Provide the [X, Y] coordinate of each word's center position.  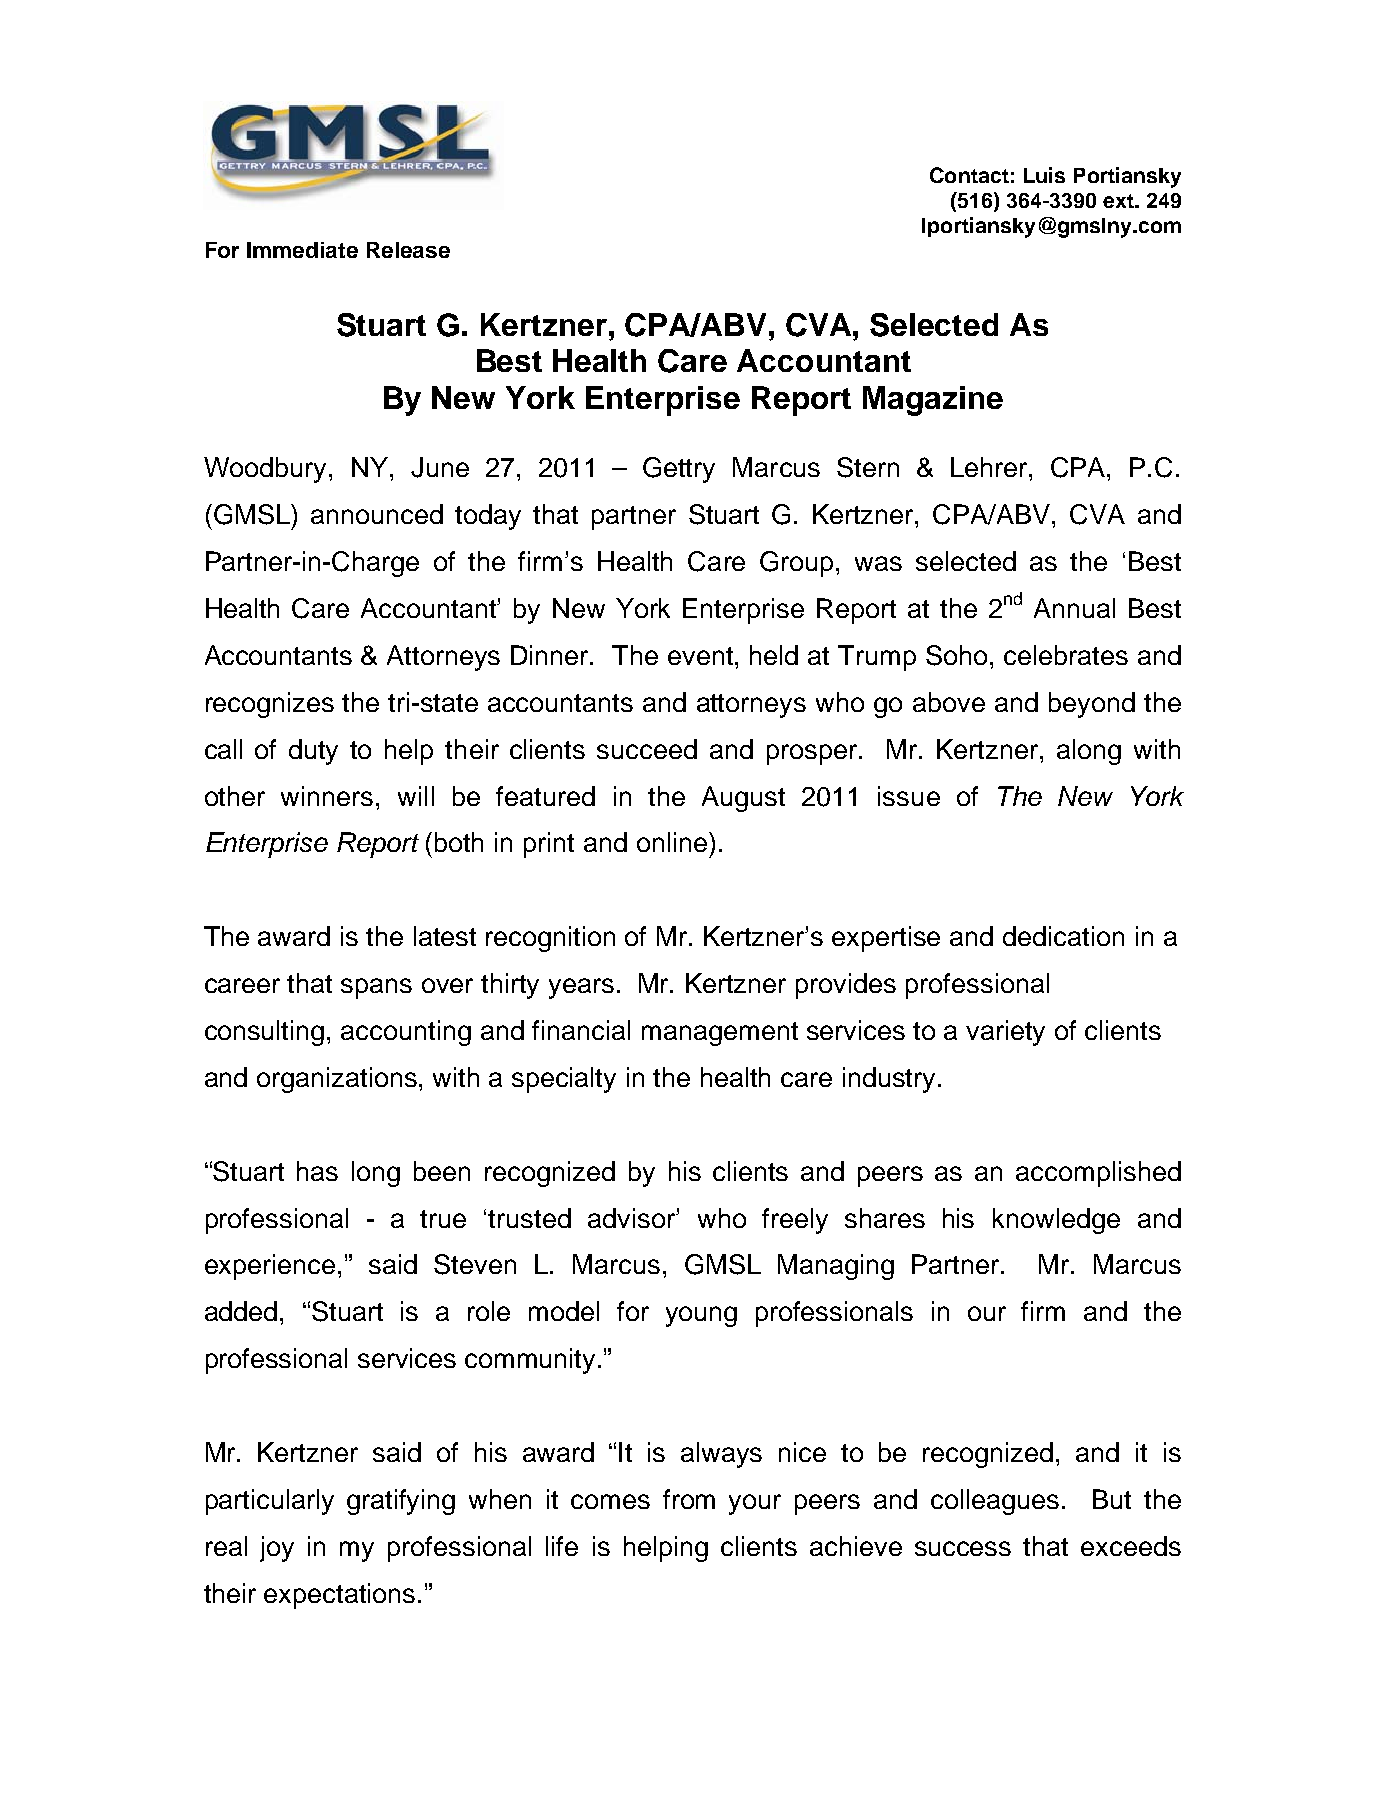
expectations [339, 1596]
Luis [1044, 175]
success [963, 1548]
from [689, 1499]
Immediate [302, 250]
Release [408, 250]
